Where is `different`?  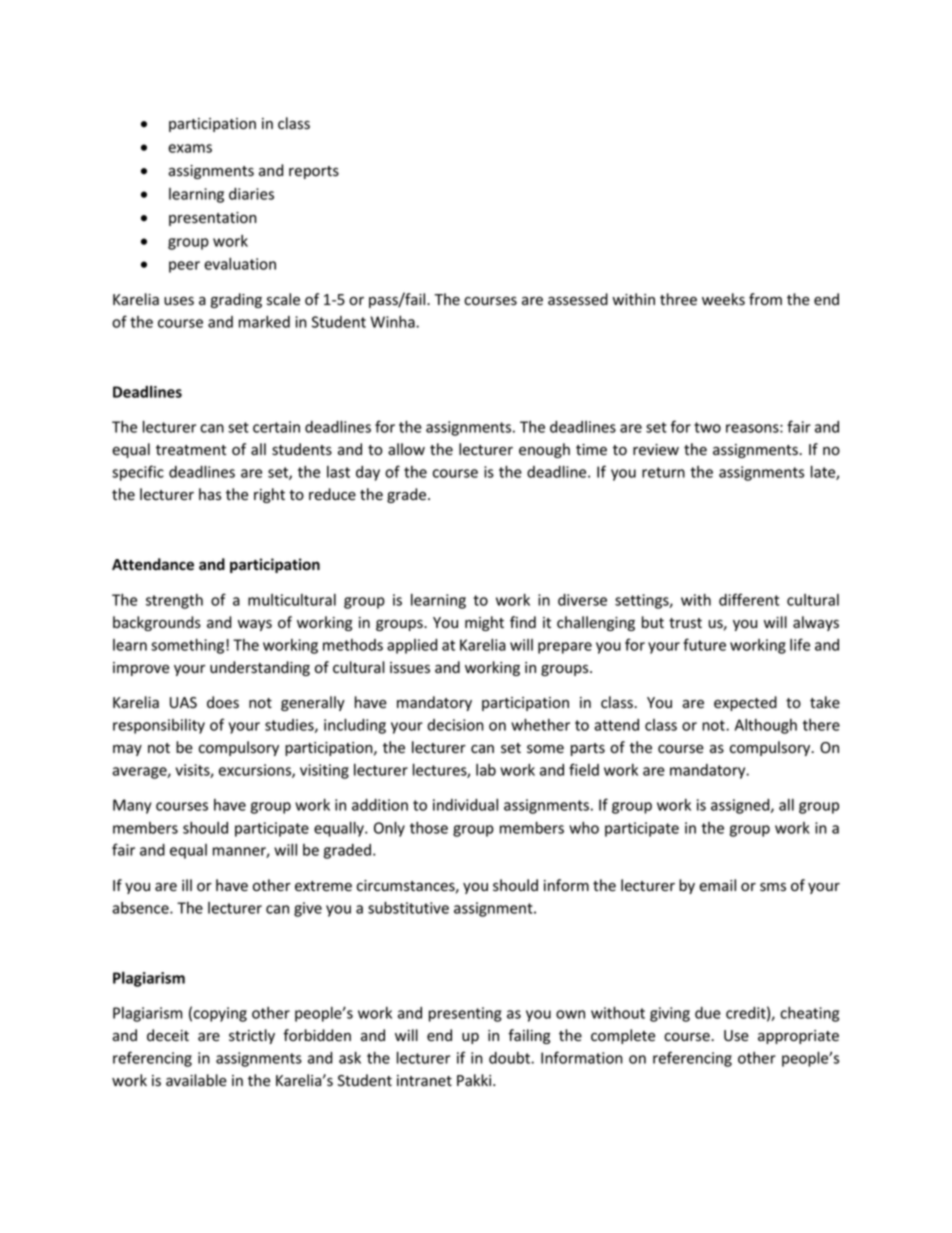 different is located at coordinates (749, 599).
